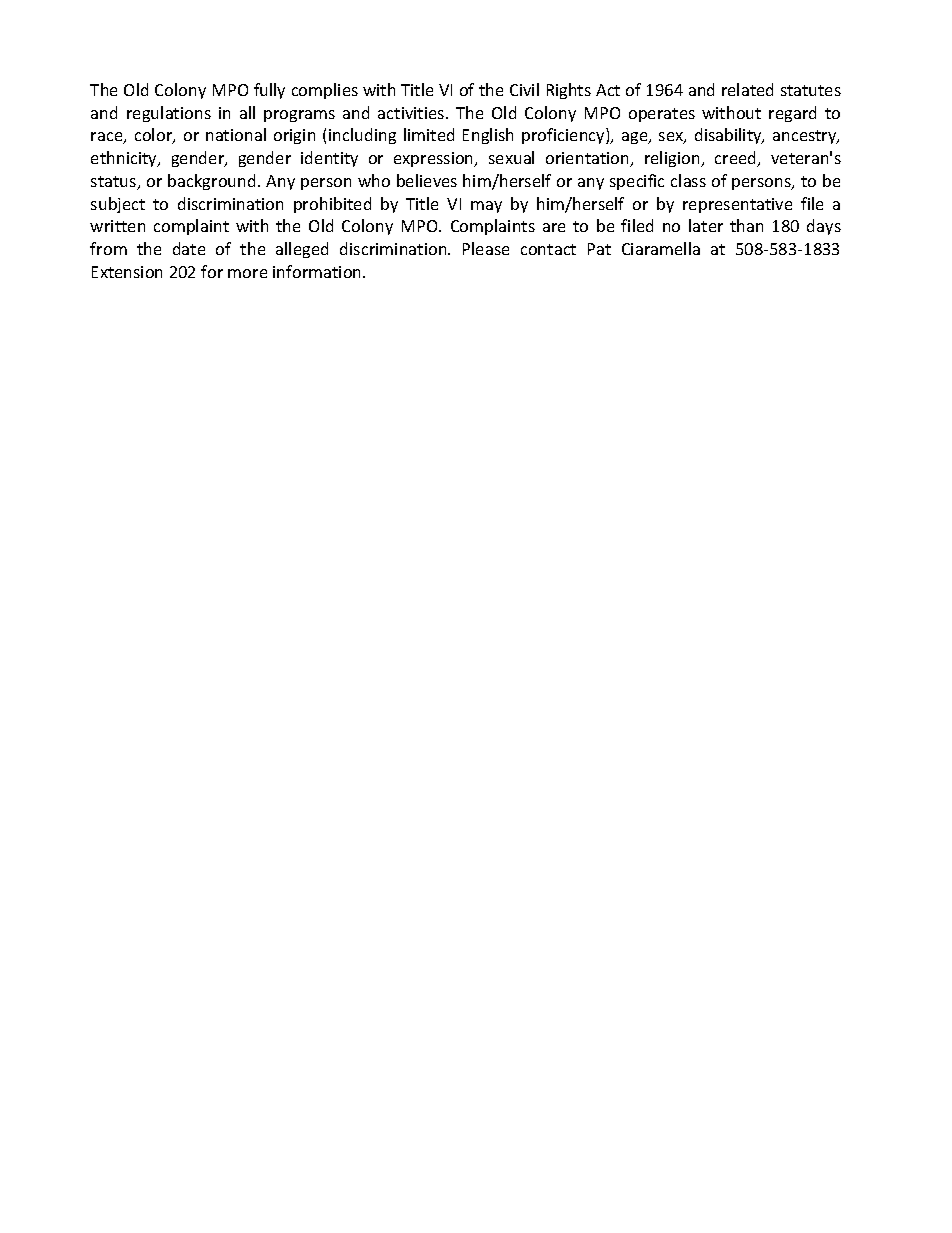 Image resolution: width=952 pixels, height=1233 pixels. What do you see at coordinates (269, 91) in the document?
I see `fully` at bounding box center [269, 91].
